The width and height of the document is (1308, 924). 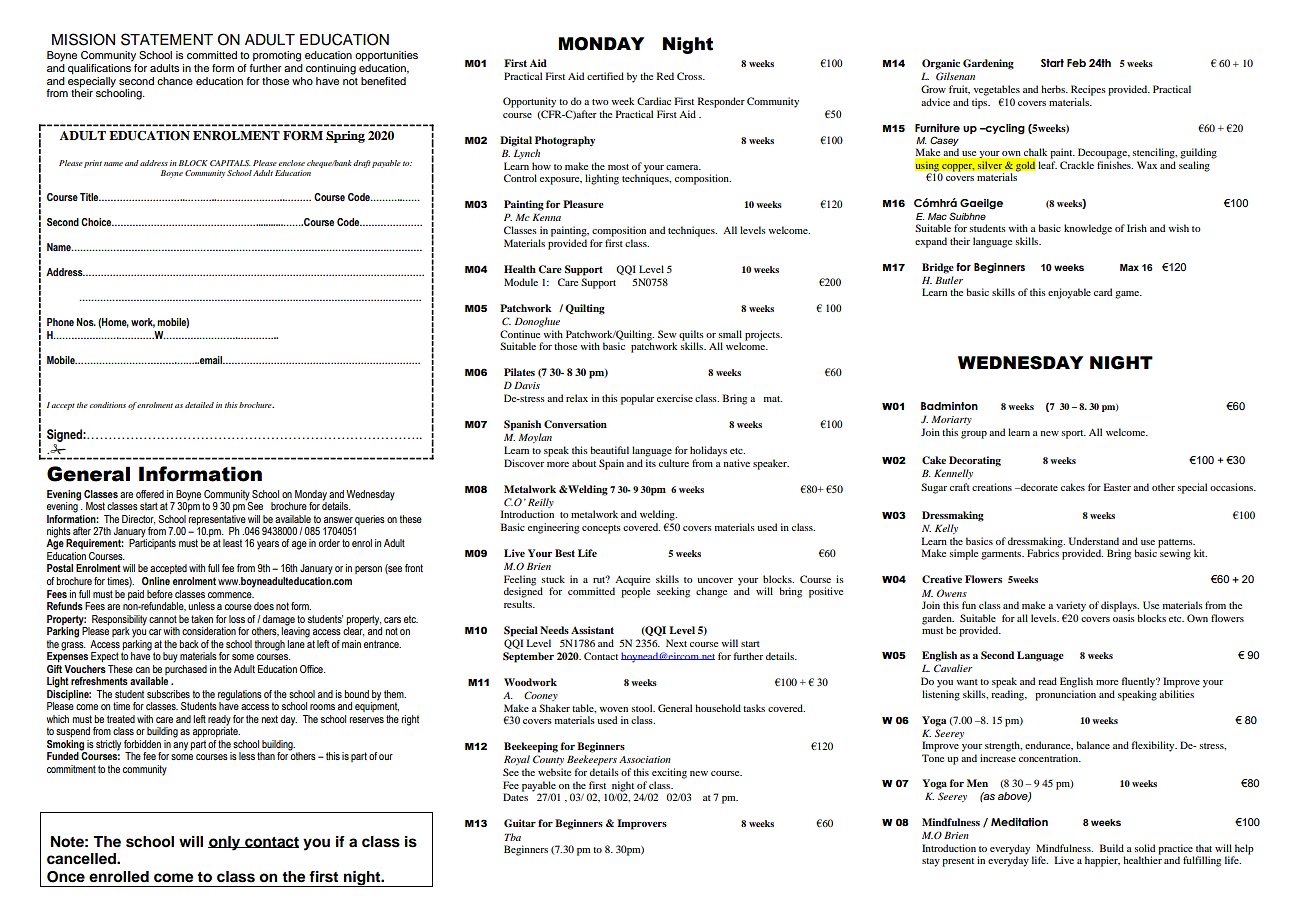 What do you see at coordinates (1073, 434) in the document?
I see `sport` at bounding box center [1073, 434].
